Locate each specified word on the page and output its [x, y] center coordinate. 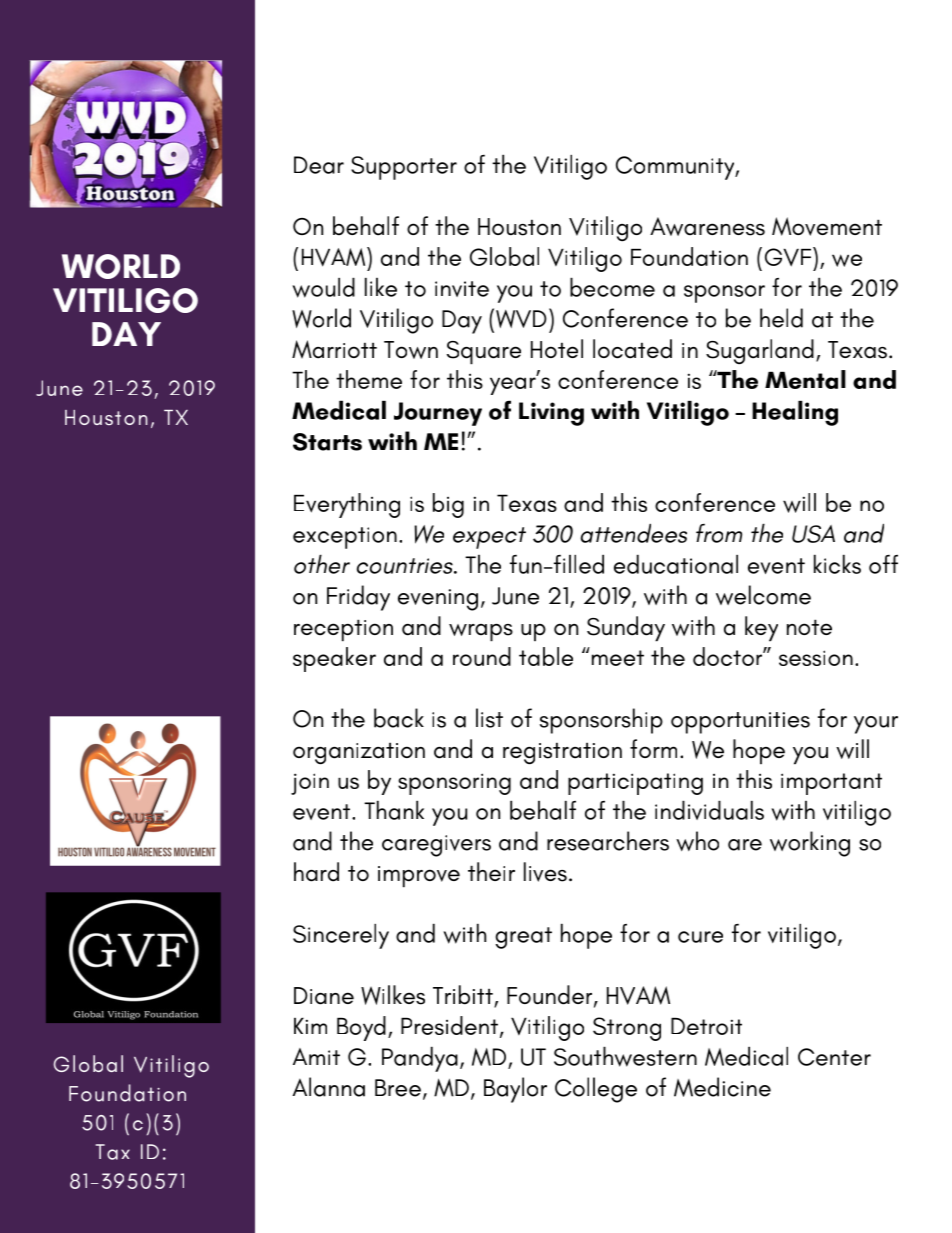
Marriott [334, 349]
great [523, 938]
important [831, 784]
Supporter [404, 168]
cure [700, 937]
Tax [113, 1152]
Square [484, 353]
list [489, 718]
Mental [805, 379]
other [322, 564]
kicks [837, 564]
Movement [827, 226]
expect [489, 538]
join [310, 784]
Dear [319, 165]
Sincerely [341, 936]
